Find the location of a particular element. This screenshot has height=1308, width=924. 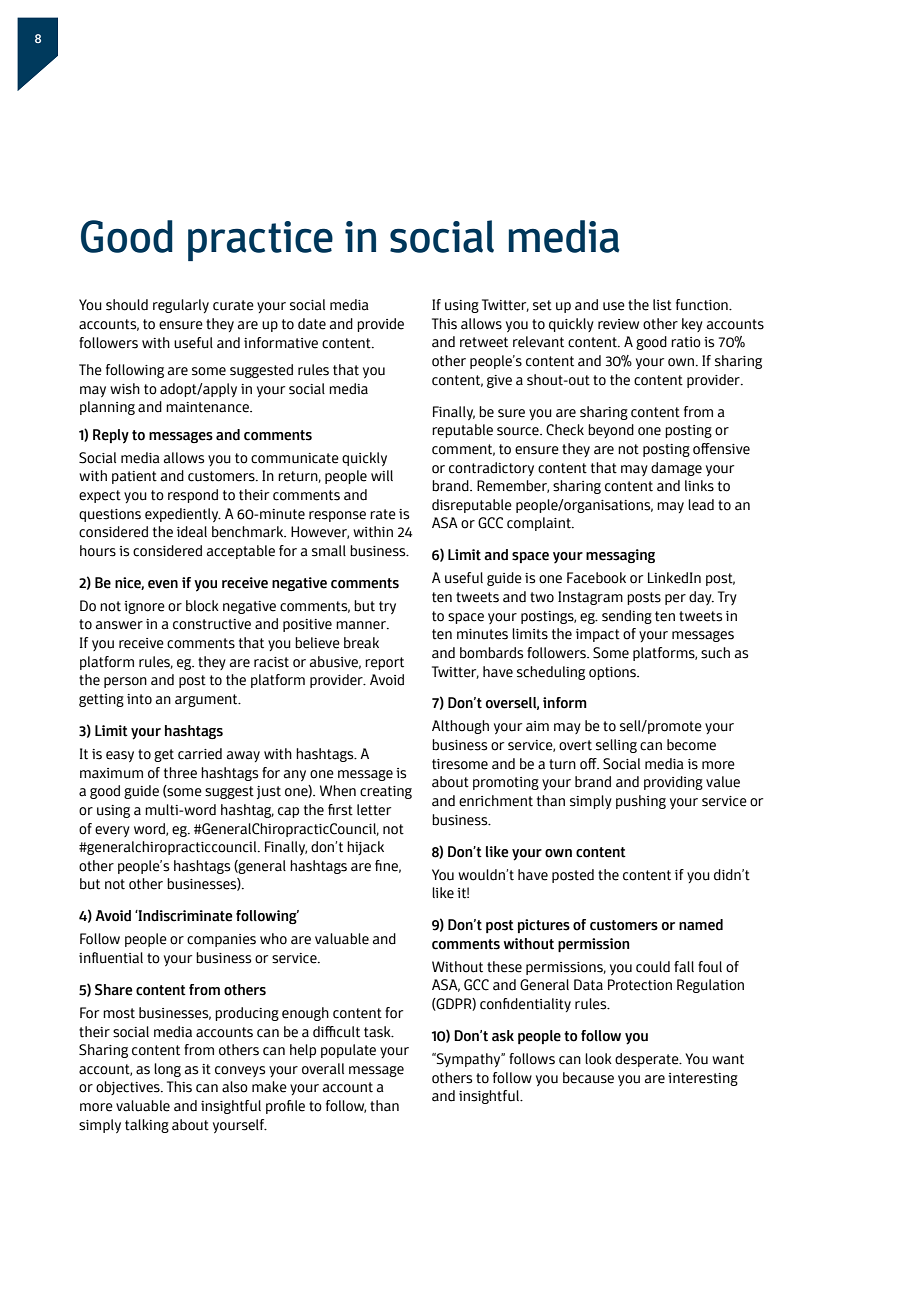

regularly is located at coordinates (181, 306).
